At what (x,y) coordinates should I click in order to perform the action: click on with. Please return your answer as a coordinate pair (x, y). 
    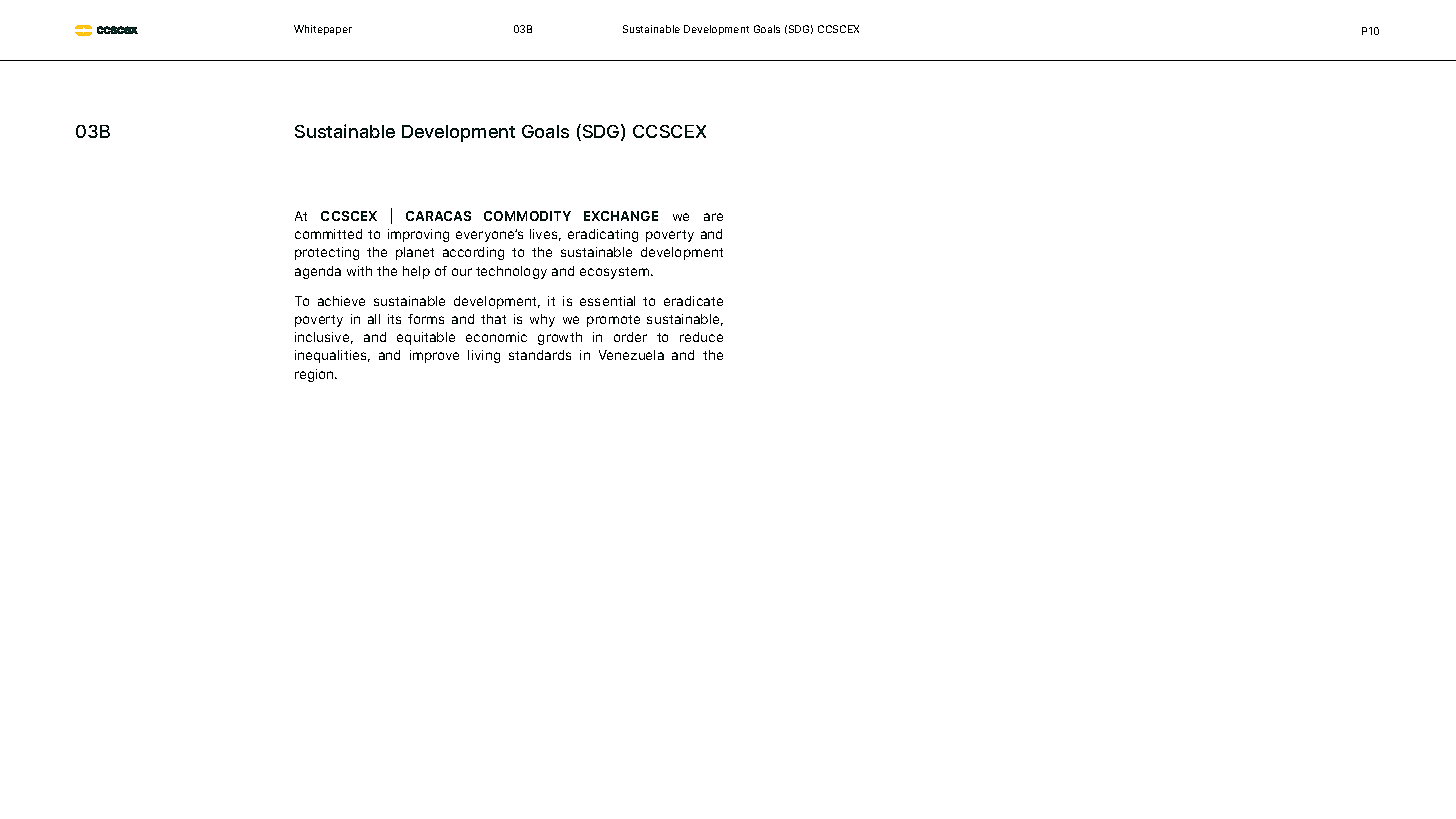
    Looking at the image, I should click on (359, 271).
